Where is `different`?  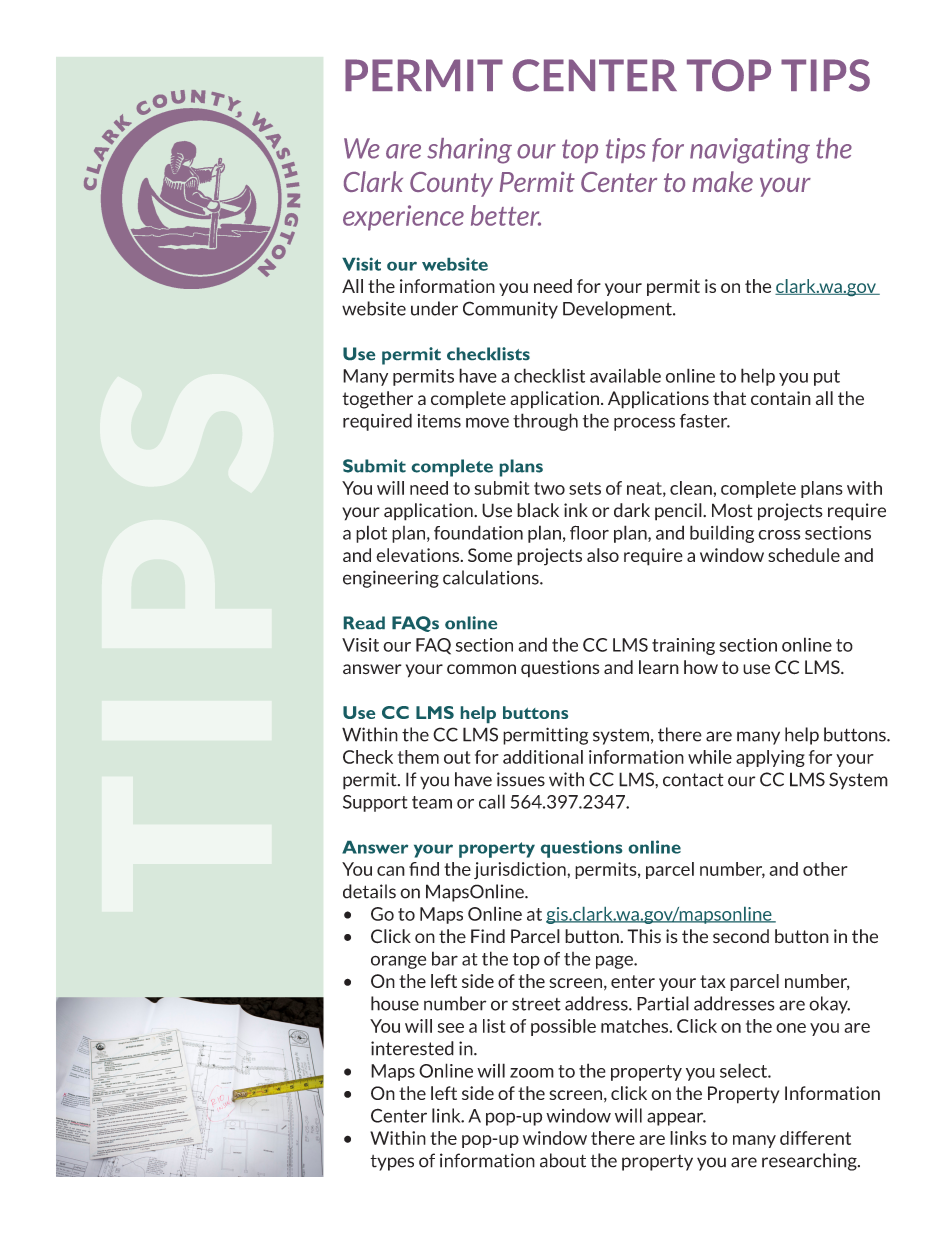 different is located at coordinates (815, 1138).
